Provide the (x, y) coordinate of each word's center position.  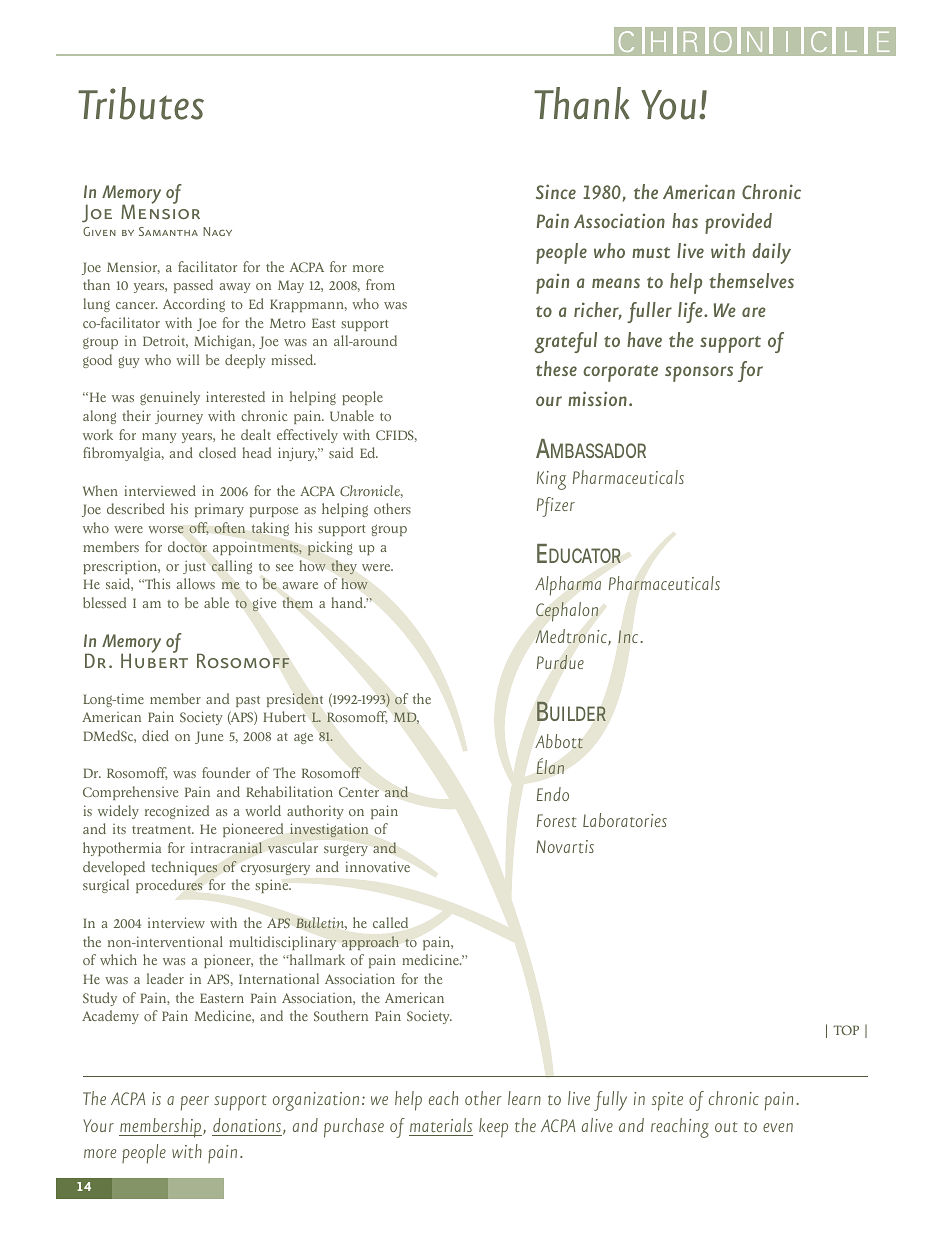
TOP (846, 1030)
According (194, 305)
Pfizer (556, 507)
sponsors (699, 374)
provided (738, 223)
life (691, 312)
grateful (565, 342)
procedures (169, 886)
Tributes (141, 103)
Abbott (559, 741)
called (390, 922)
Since (556, 191)
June (209, 737)
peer (195, 1103)
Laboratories (625, 820)
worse (166, 530)
